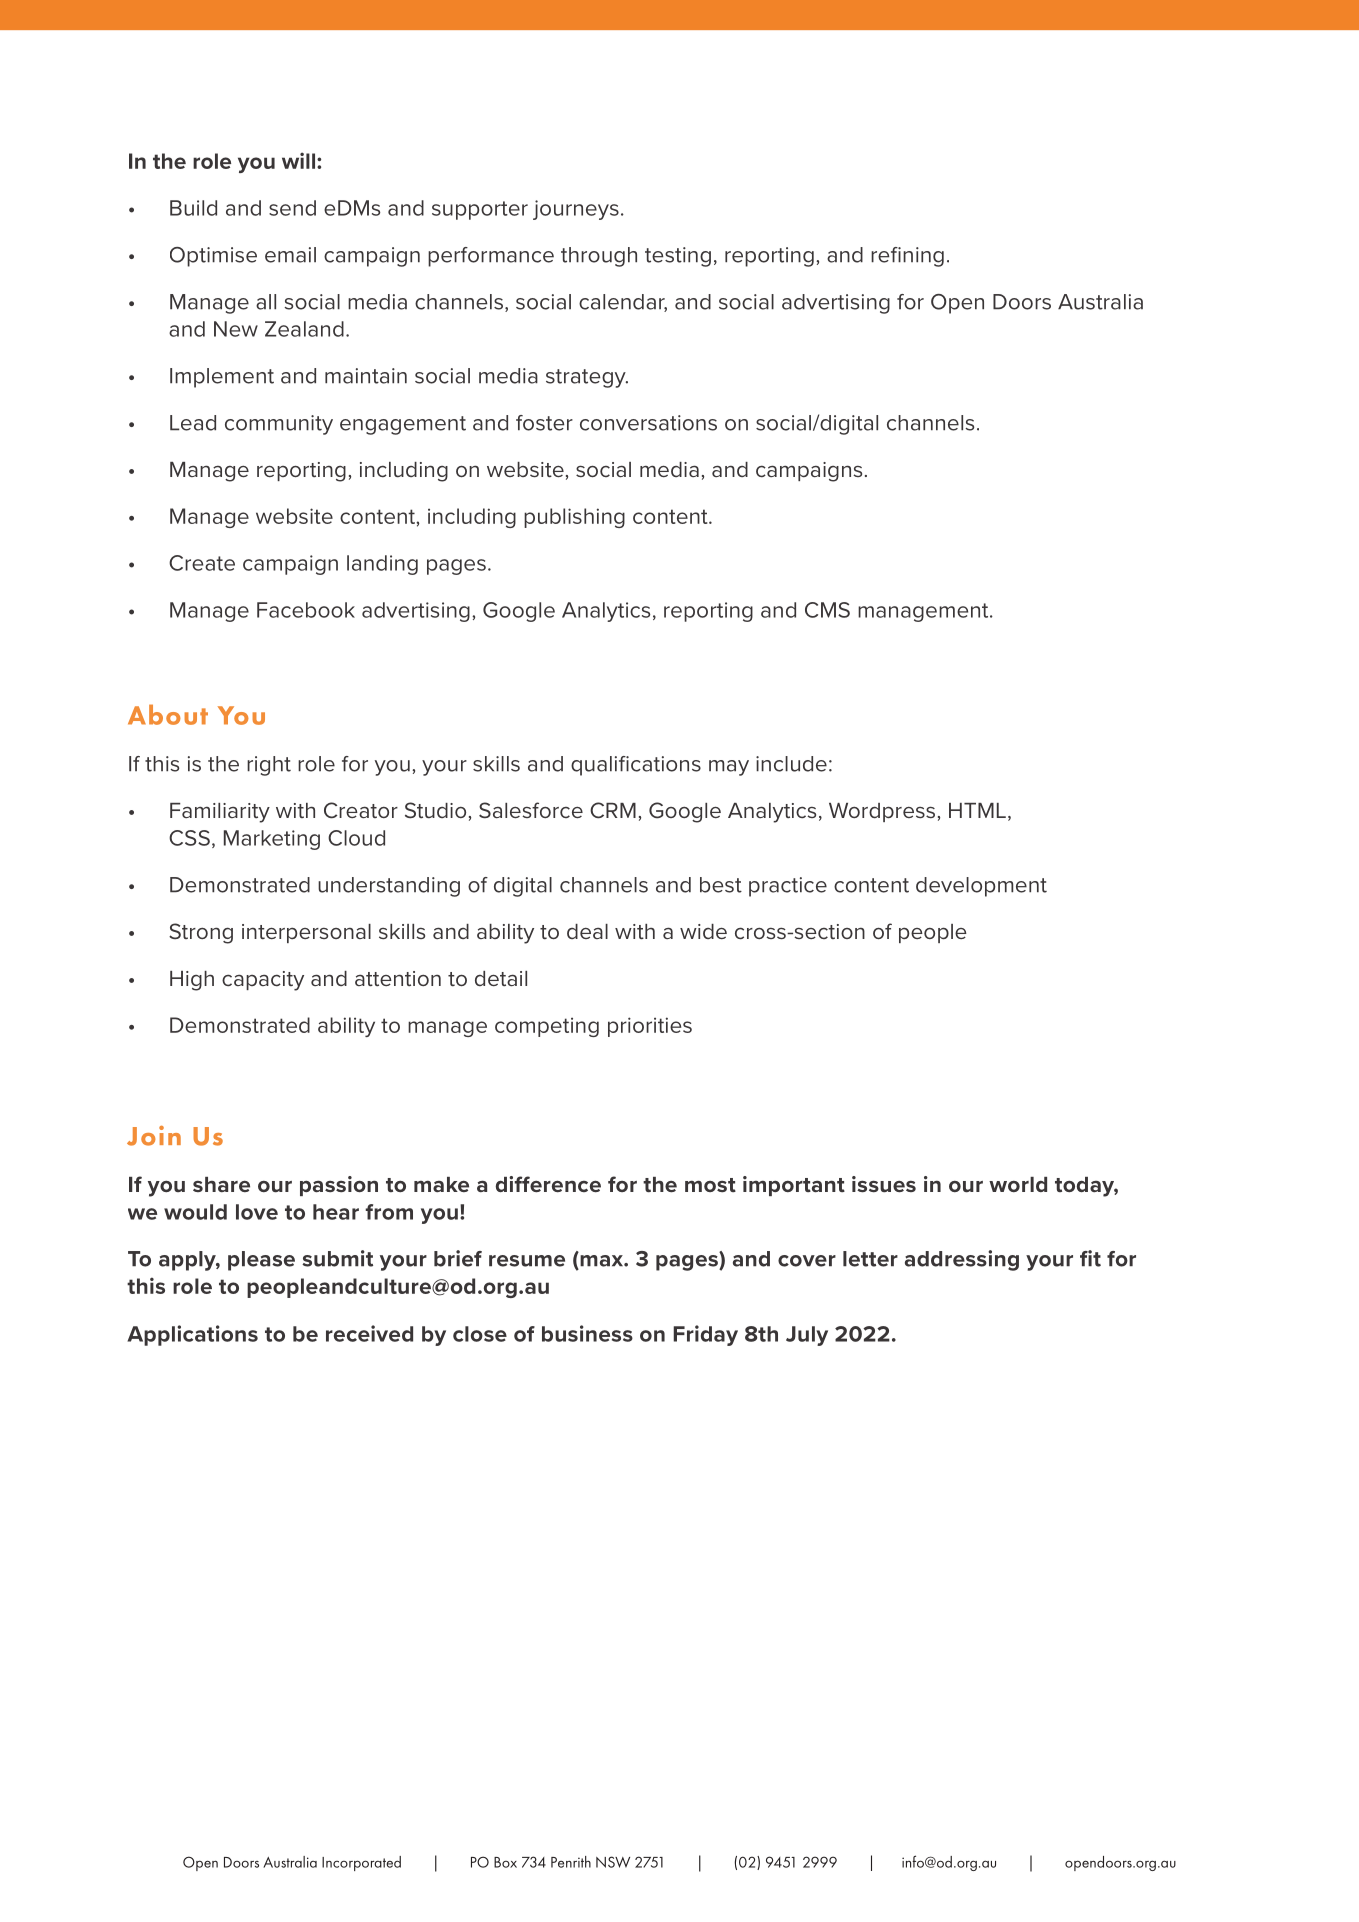 This page has width=1359, height=1922. What do you see at coordinates (306, 610) in the page?
I see `Facebook` at bounding box center [306, 610].
